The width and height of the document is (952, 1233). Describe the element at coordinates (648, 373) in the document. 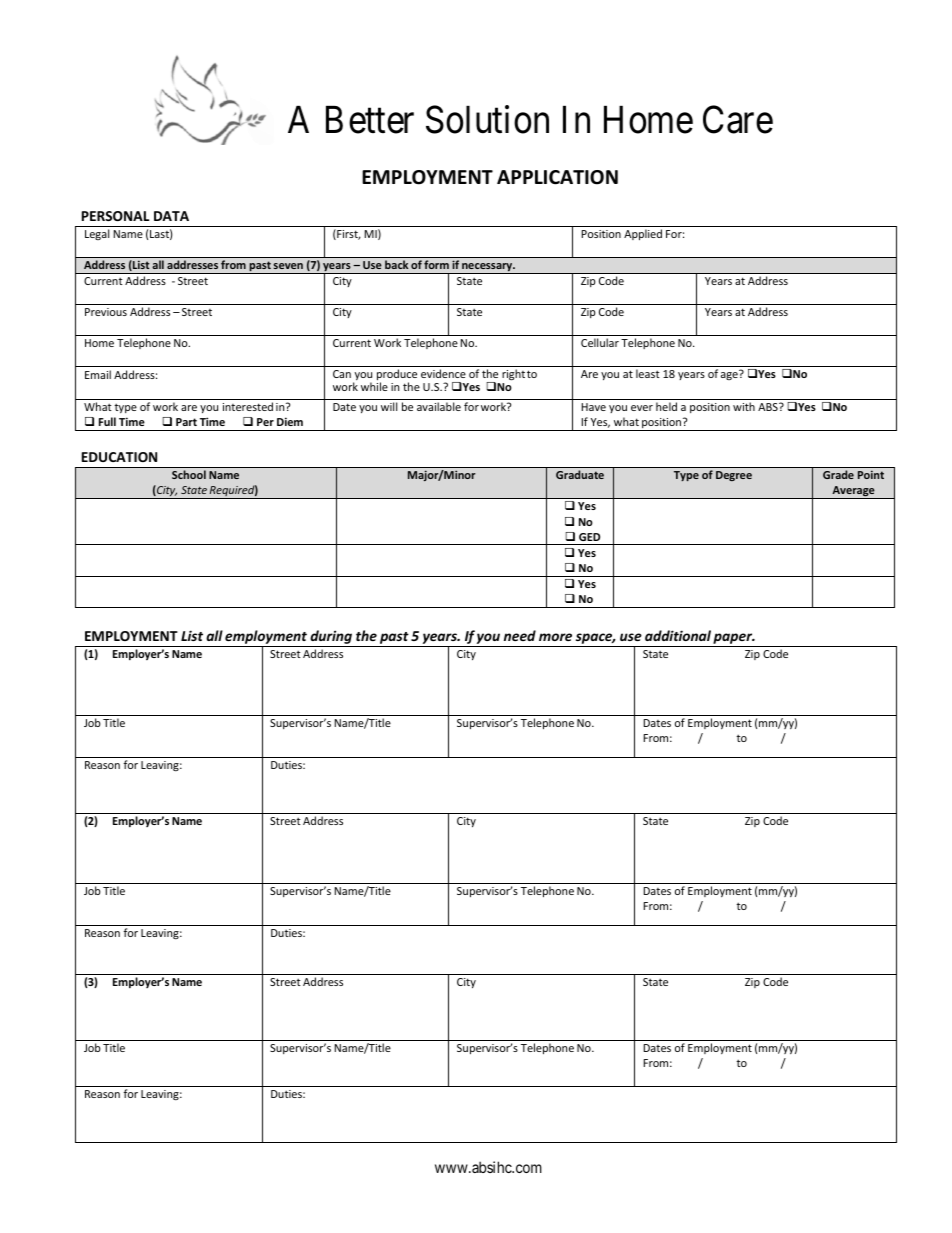

I see `least` at that location.
